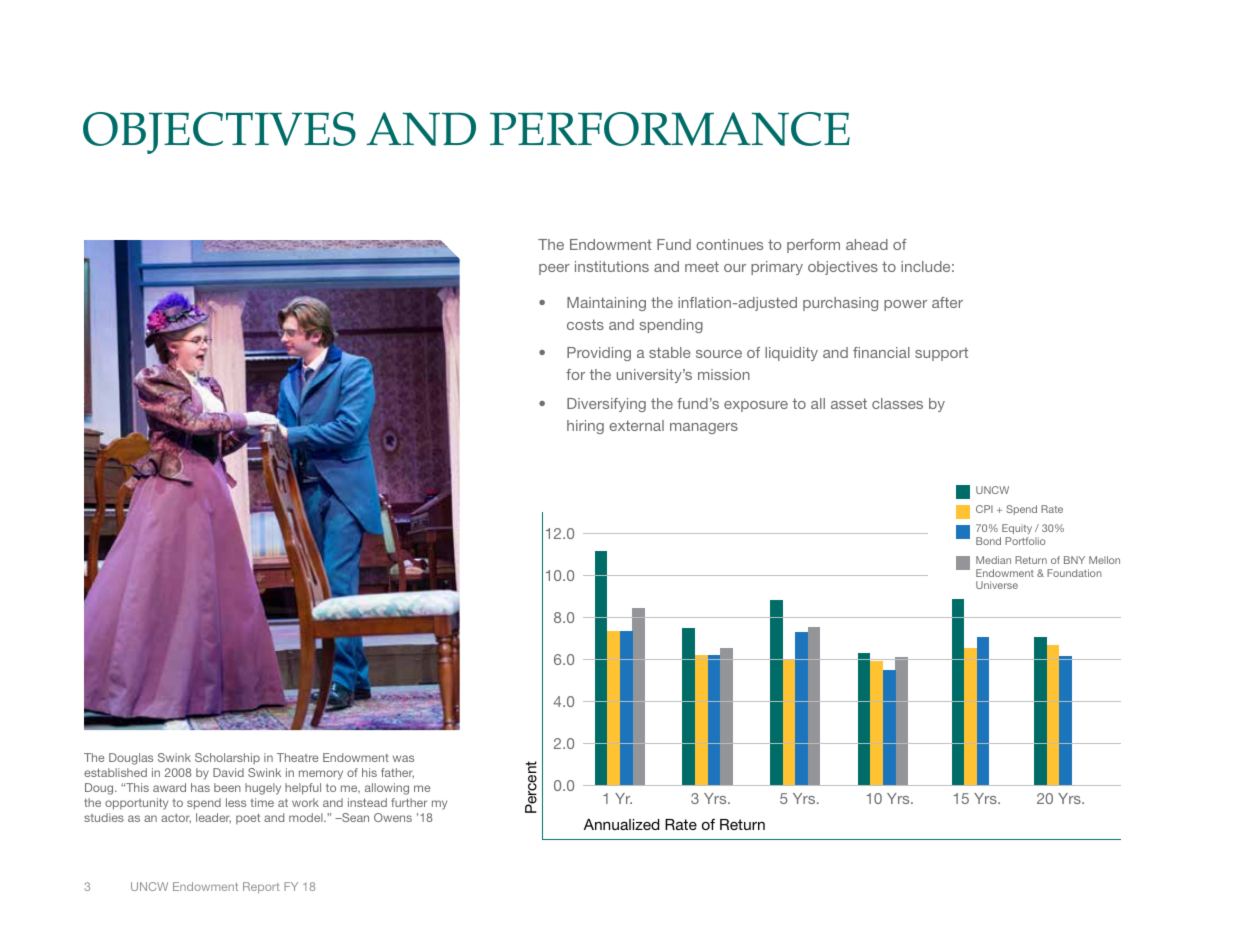  Describe the element at coordinates (1074, 573) in the screenshot. I see `Foundation` at that location.
